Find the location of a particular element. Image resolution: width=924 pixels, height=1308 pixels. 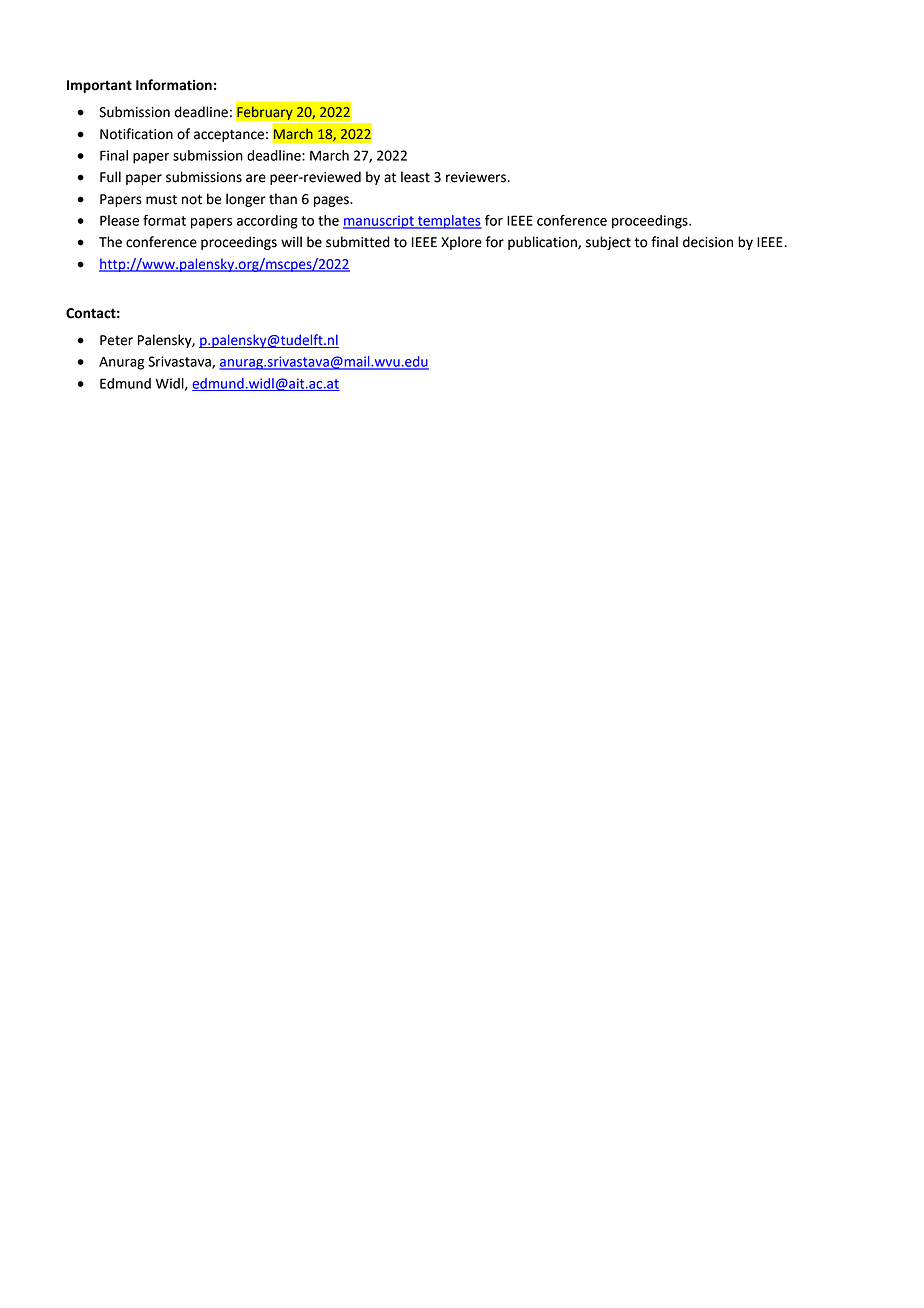

subject is located at coordinates (608, 243).
